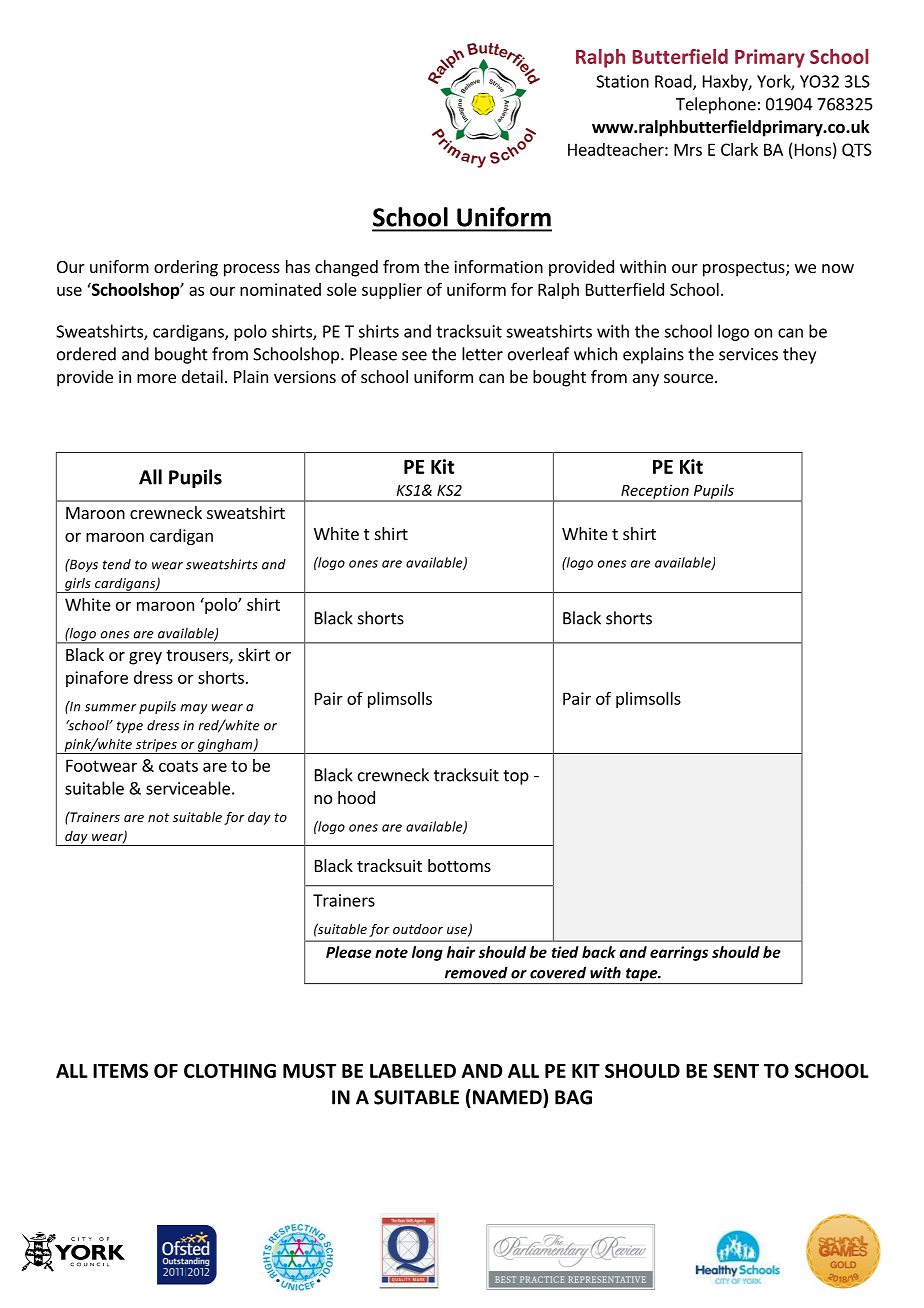 The width and height of the screenshot is (924, 1308). Describe the element at coordinates (516, 777) in the screenshot. I see `top` at that location.
